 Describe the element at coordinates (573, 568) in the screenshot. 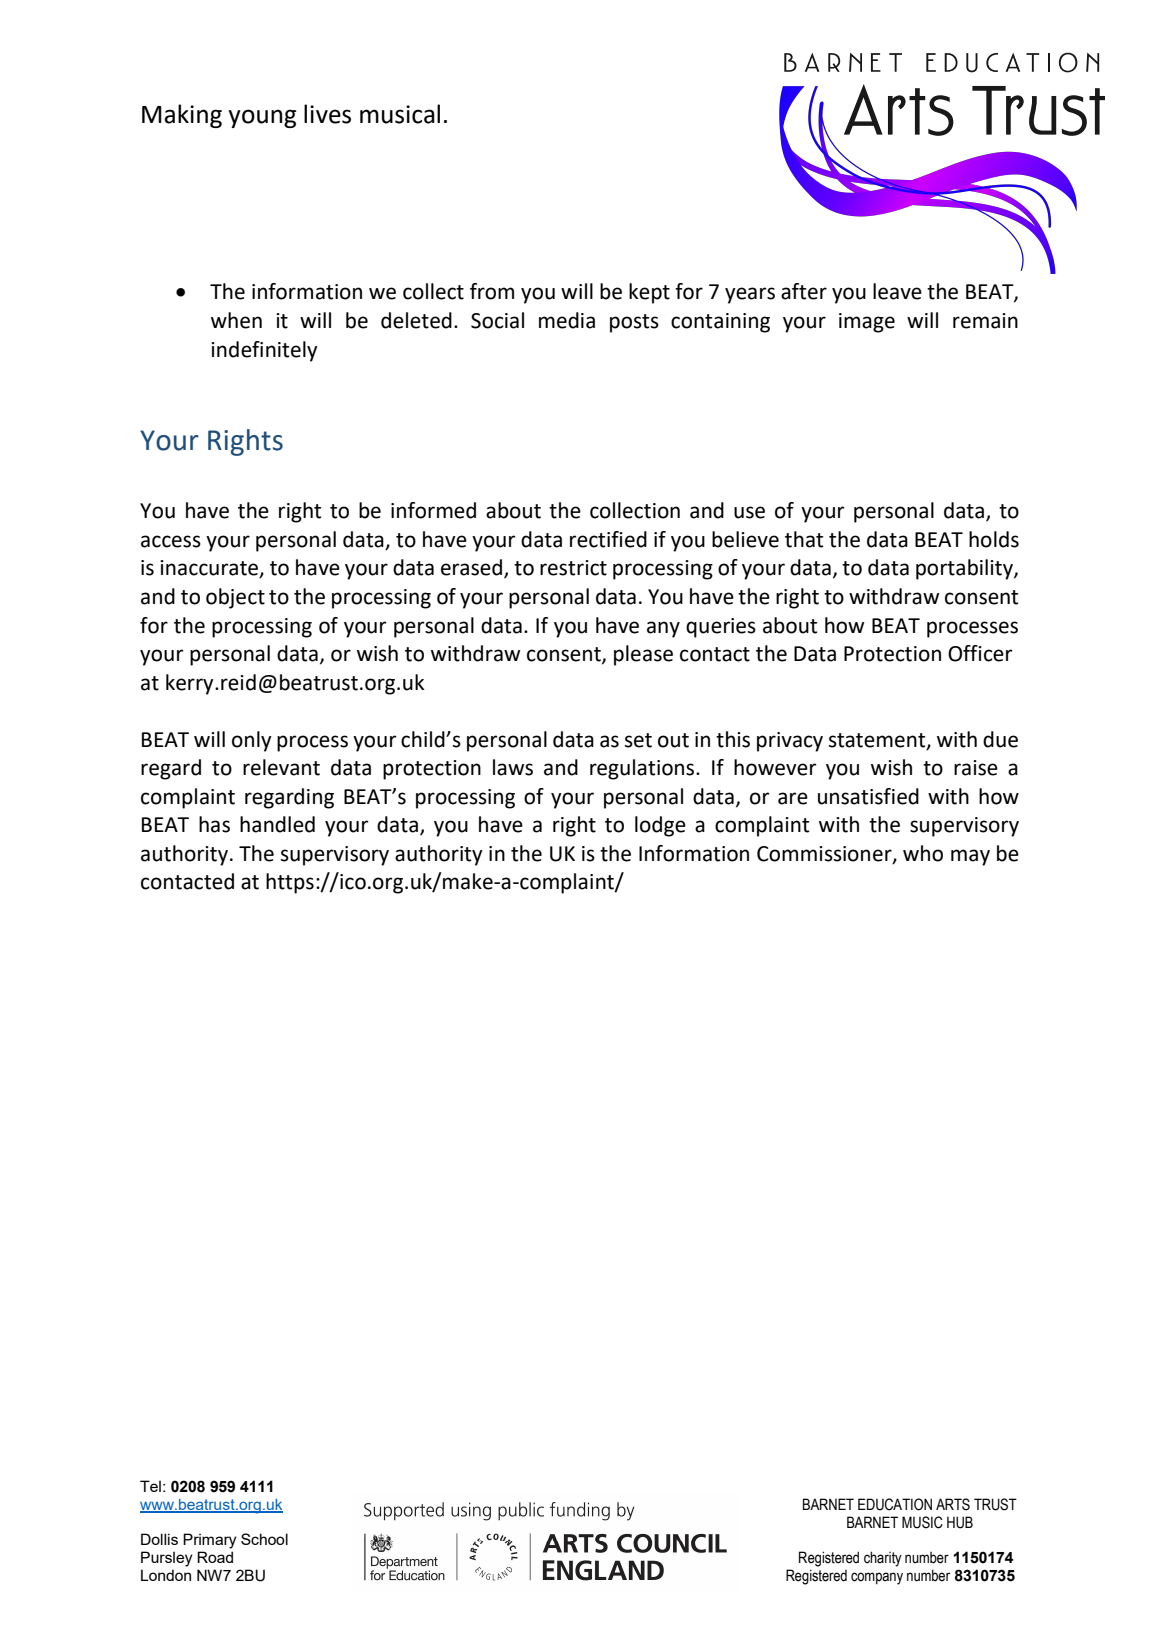

I see `restrict` at that location.
